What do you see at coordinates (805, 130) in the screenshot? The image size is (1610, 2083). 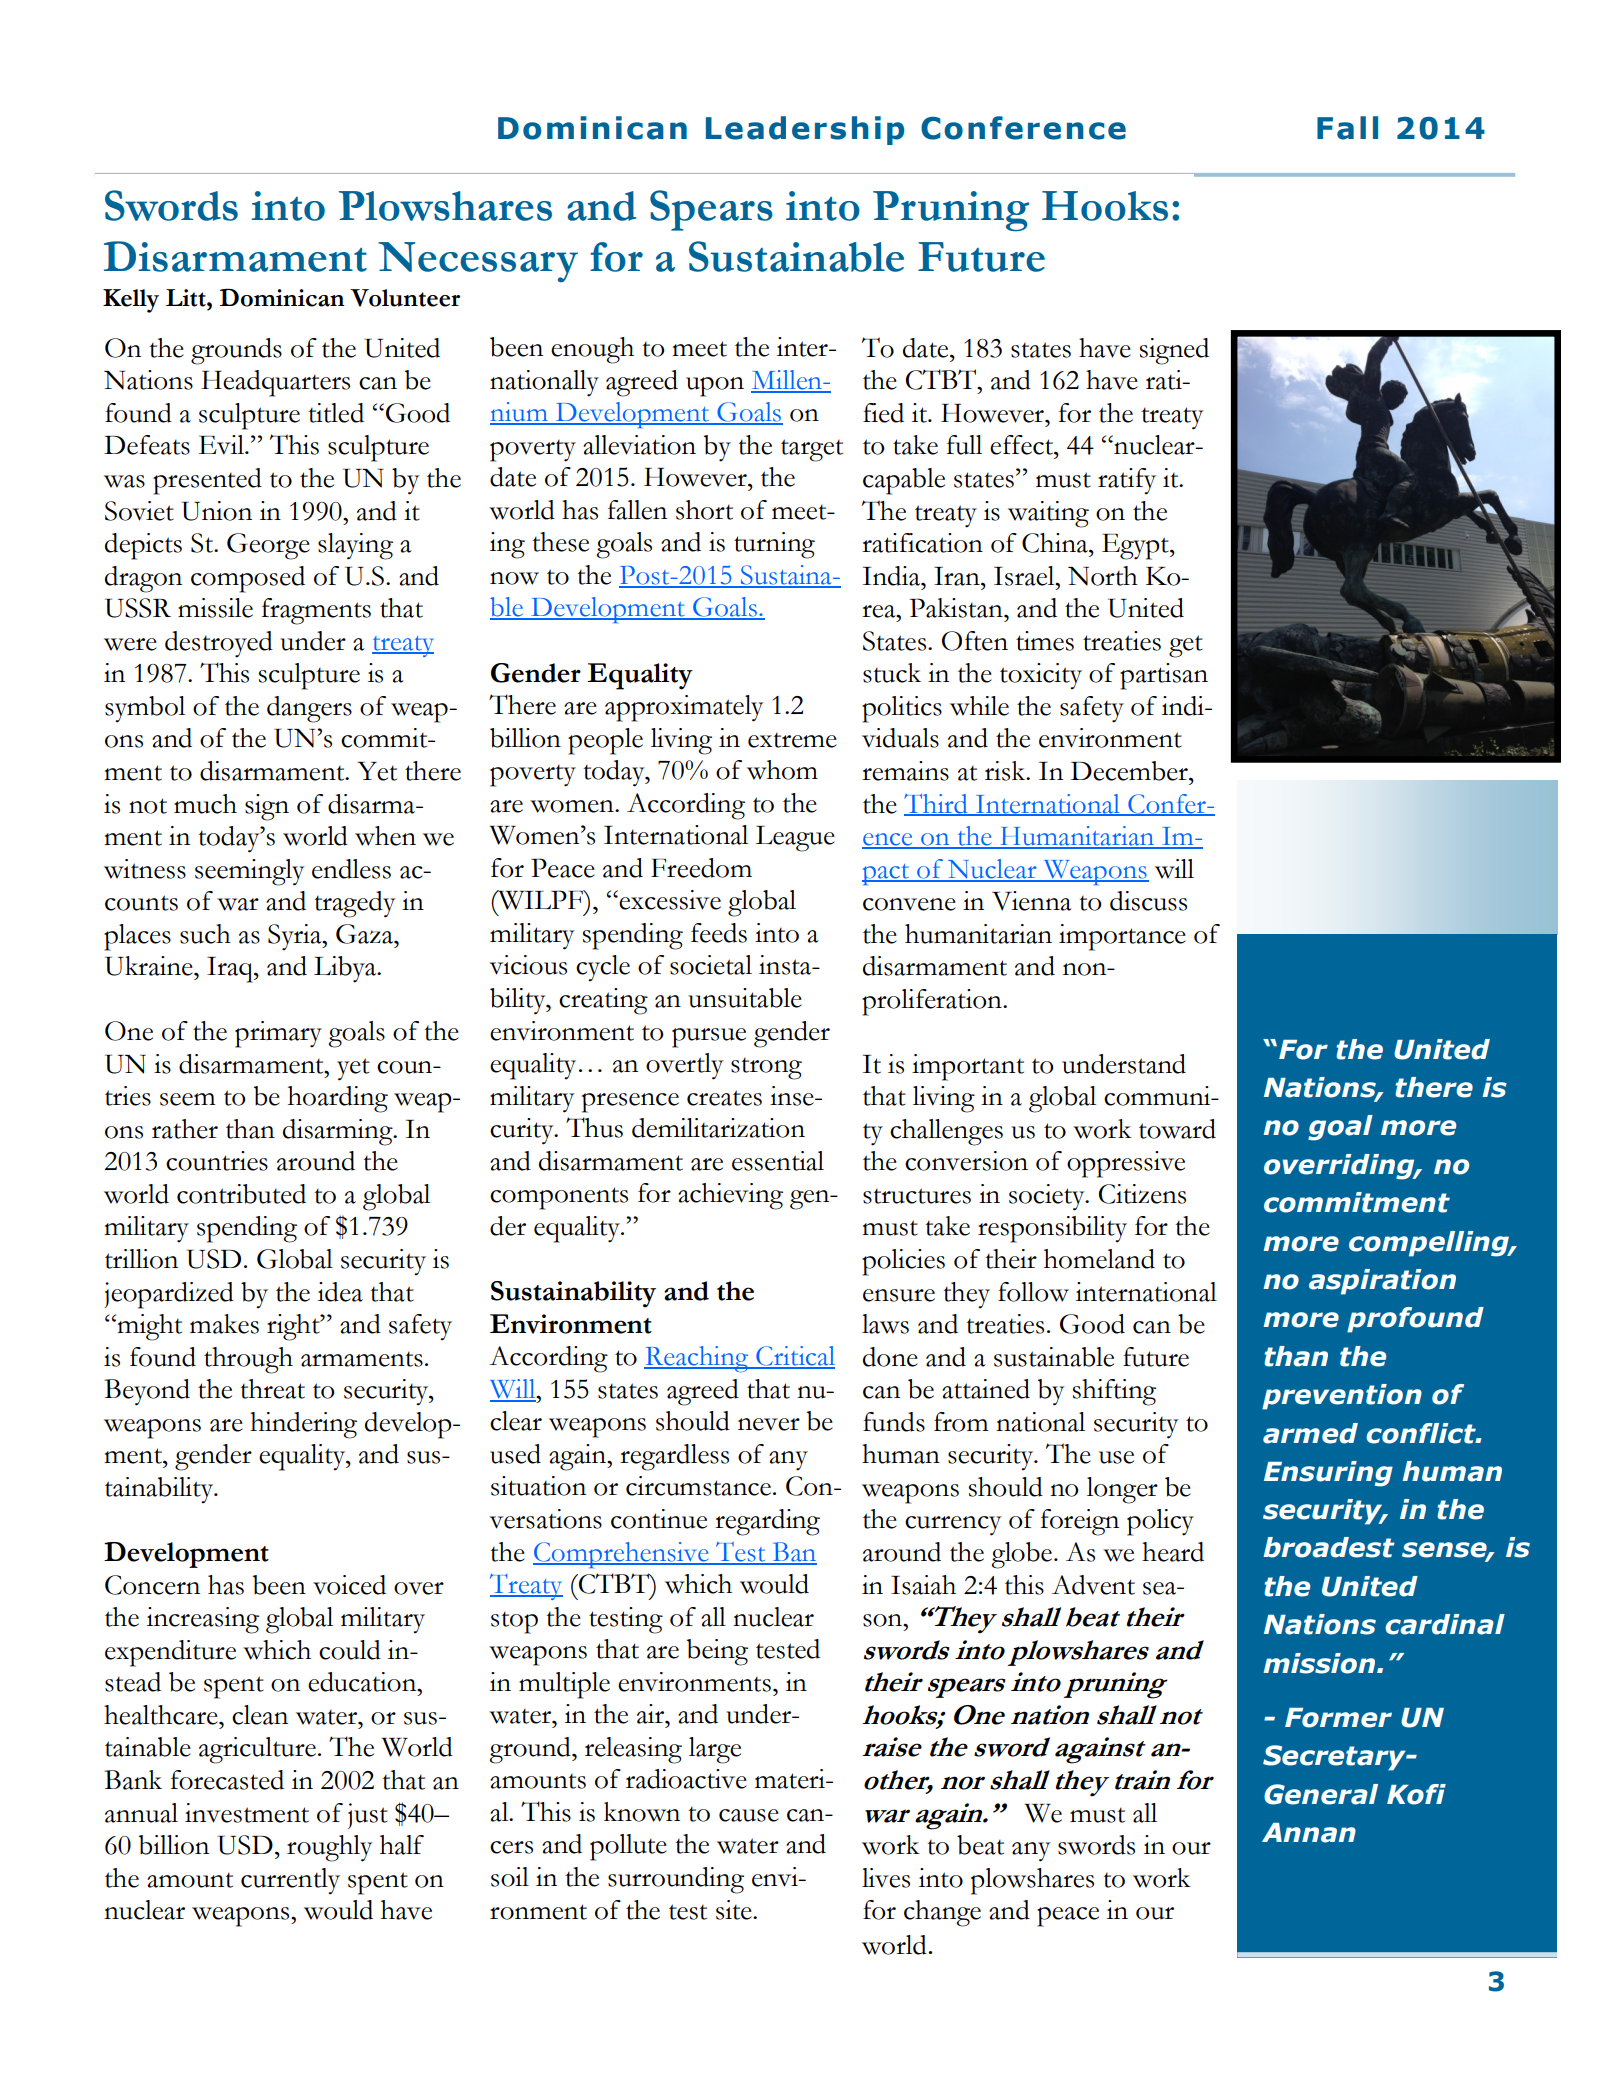 I see `Leadership` at bounding box center [805, 130].
